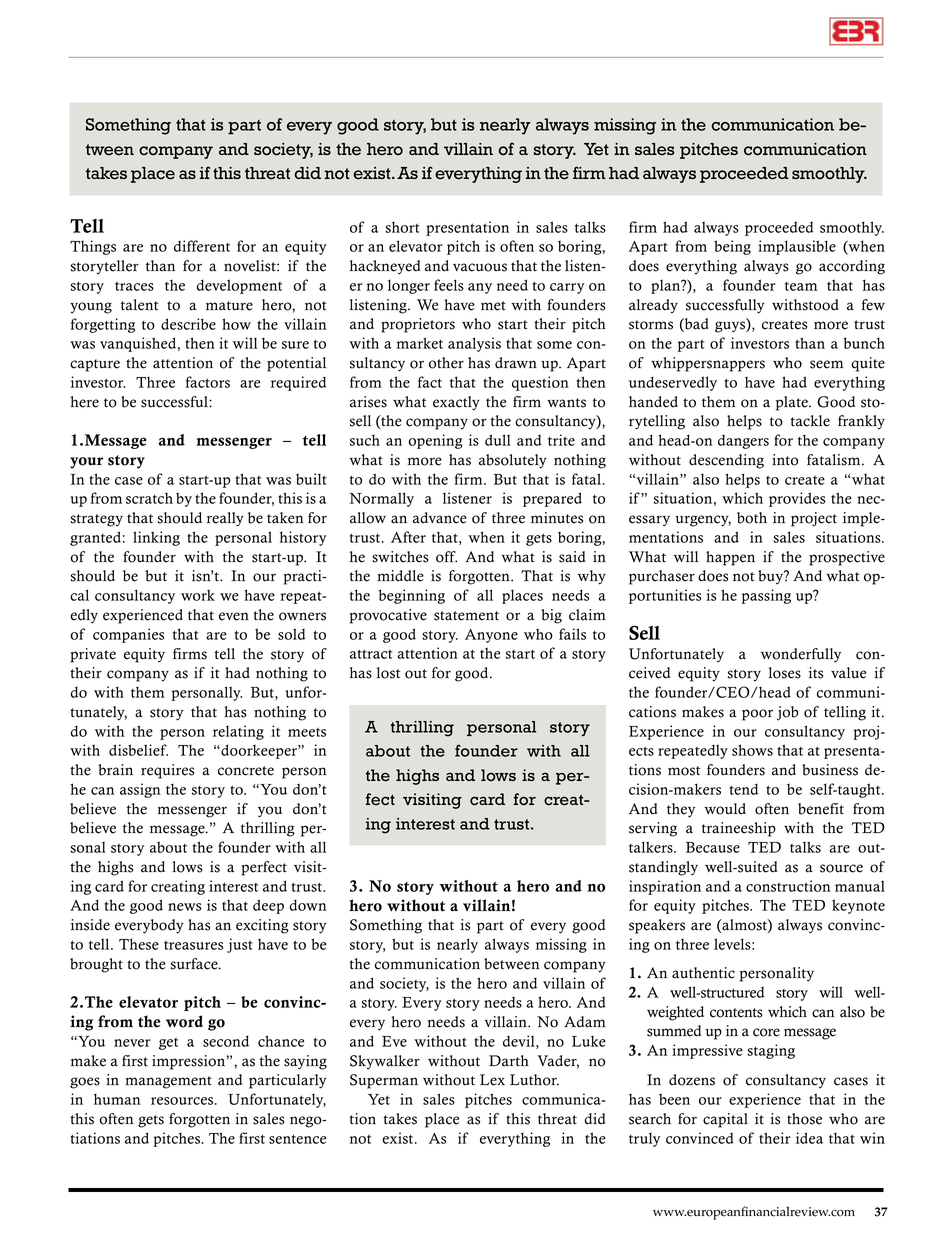 This document has width=952, height=1250. What do you see at coordinates (804, 1119) in the document?
I see `those` at bounding box center [804, 1119].
